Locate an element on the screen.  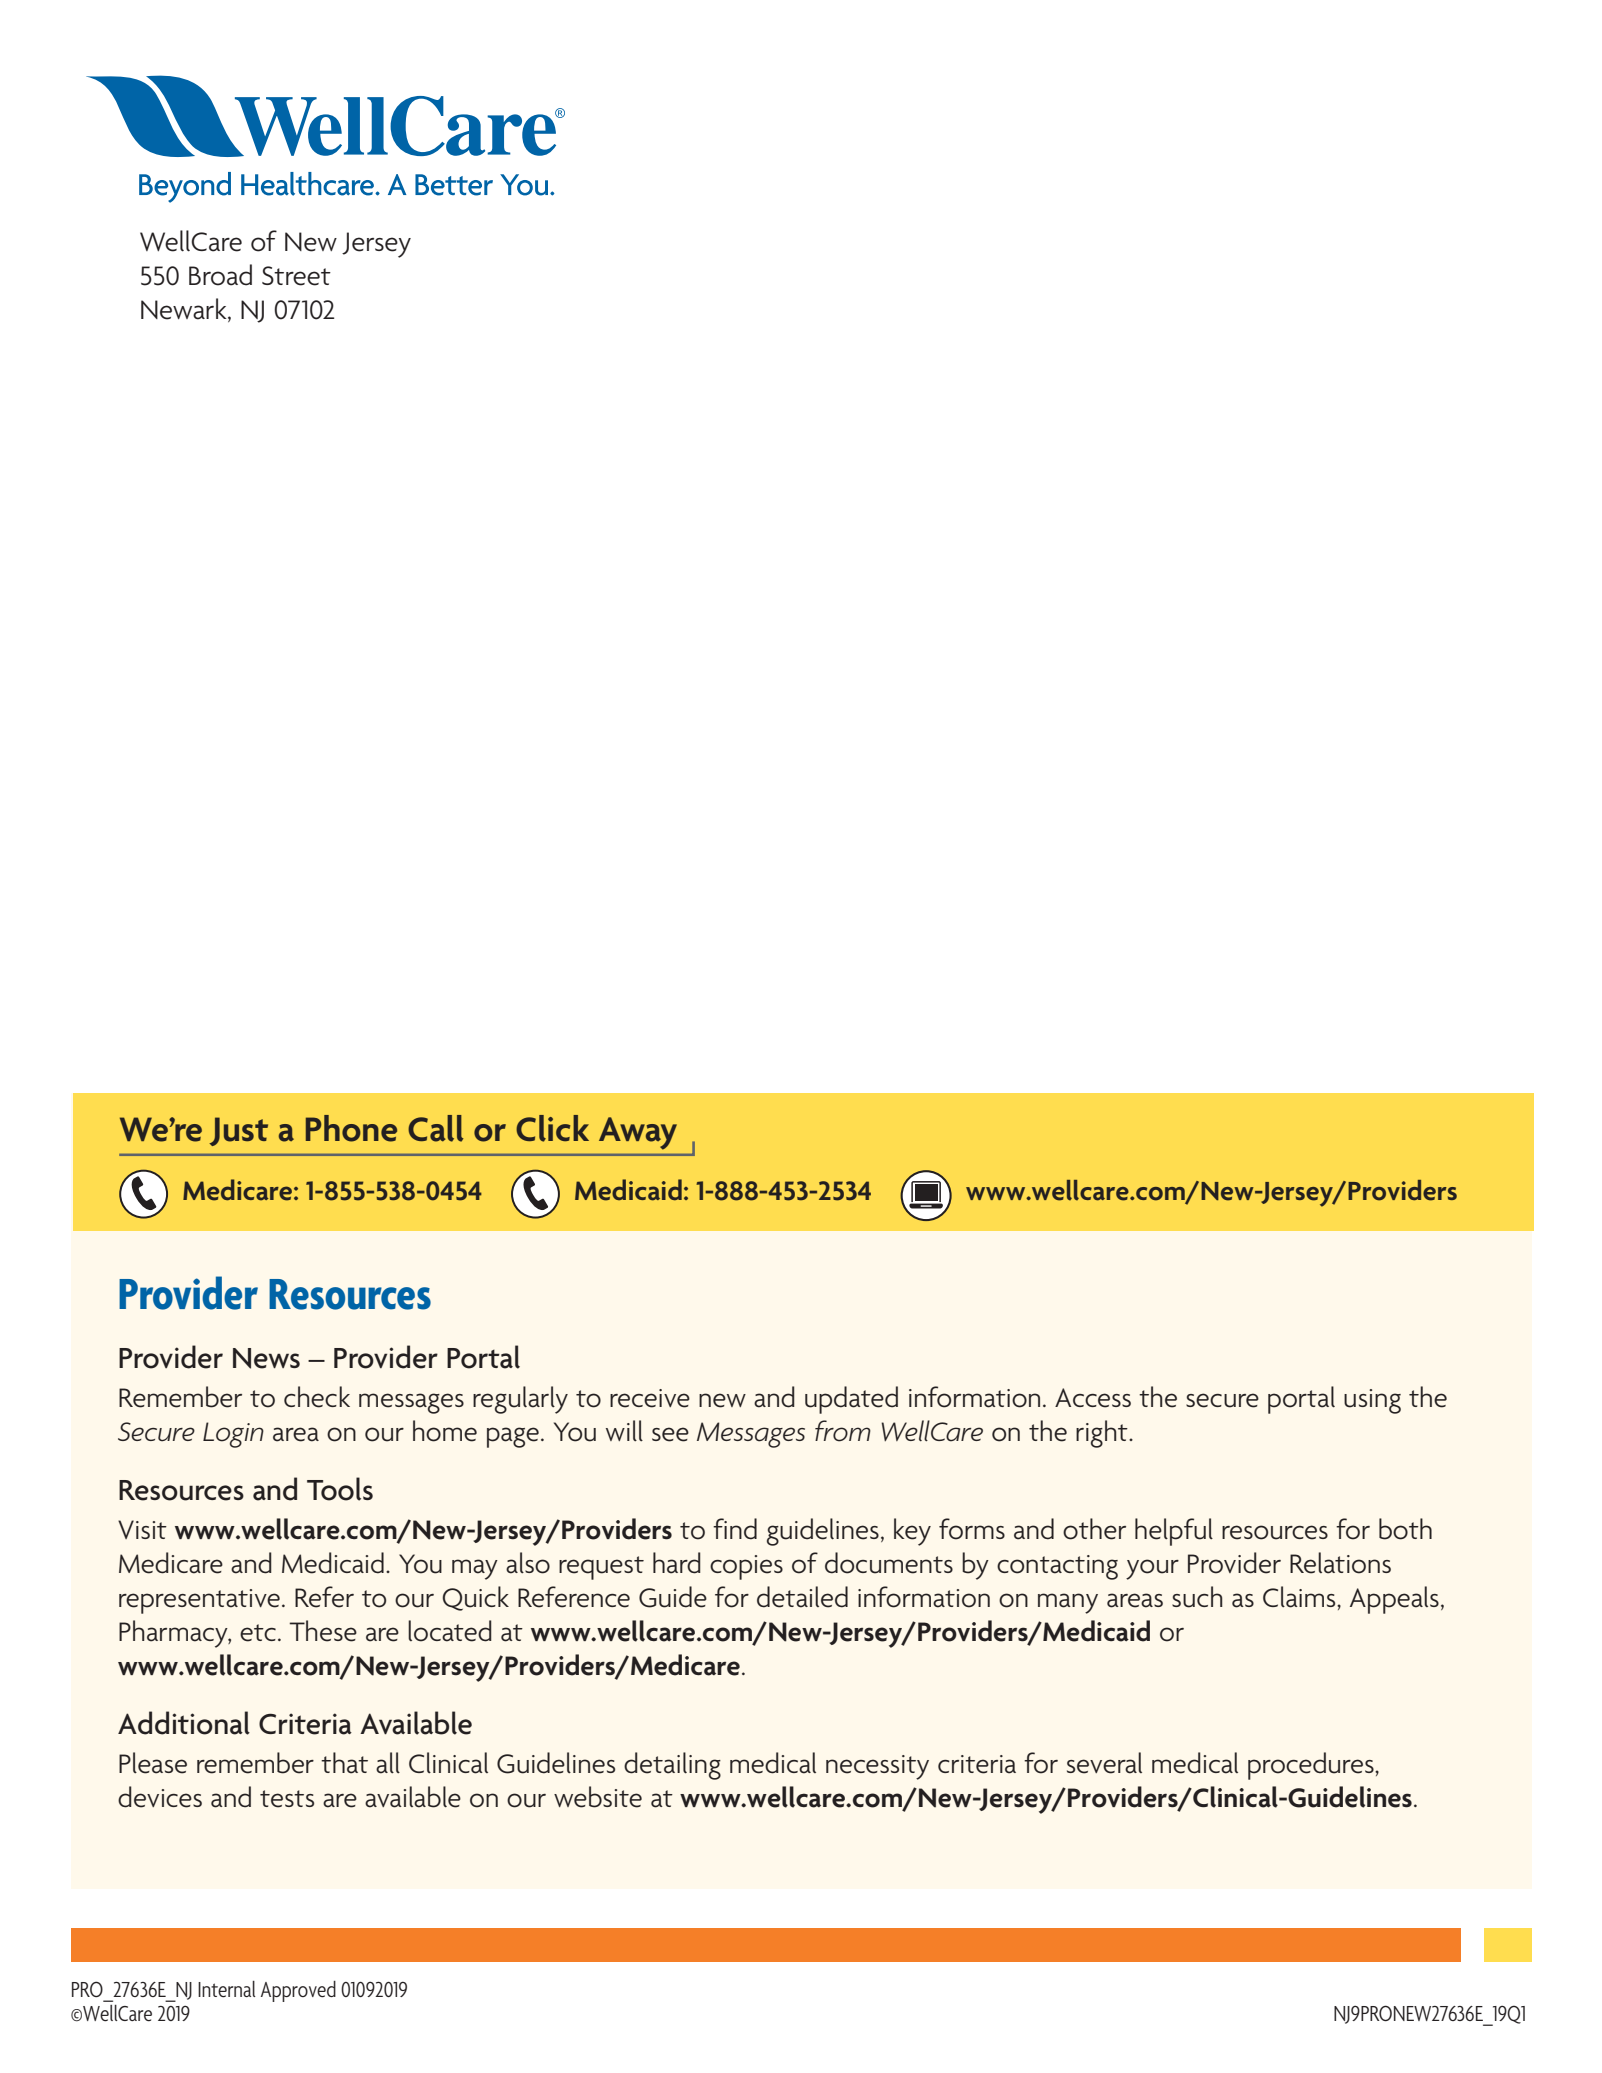
using is located at coordinates (1372, 1401).
